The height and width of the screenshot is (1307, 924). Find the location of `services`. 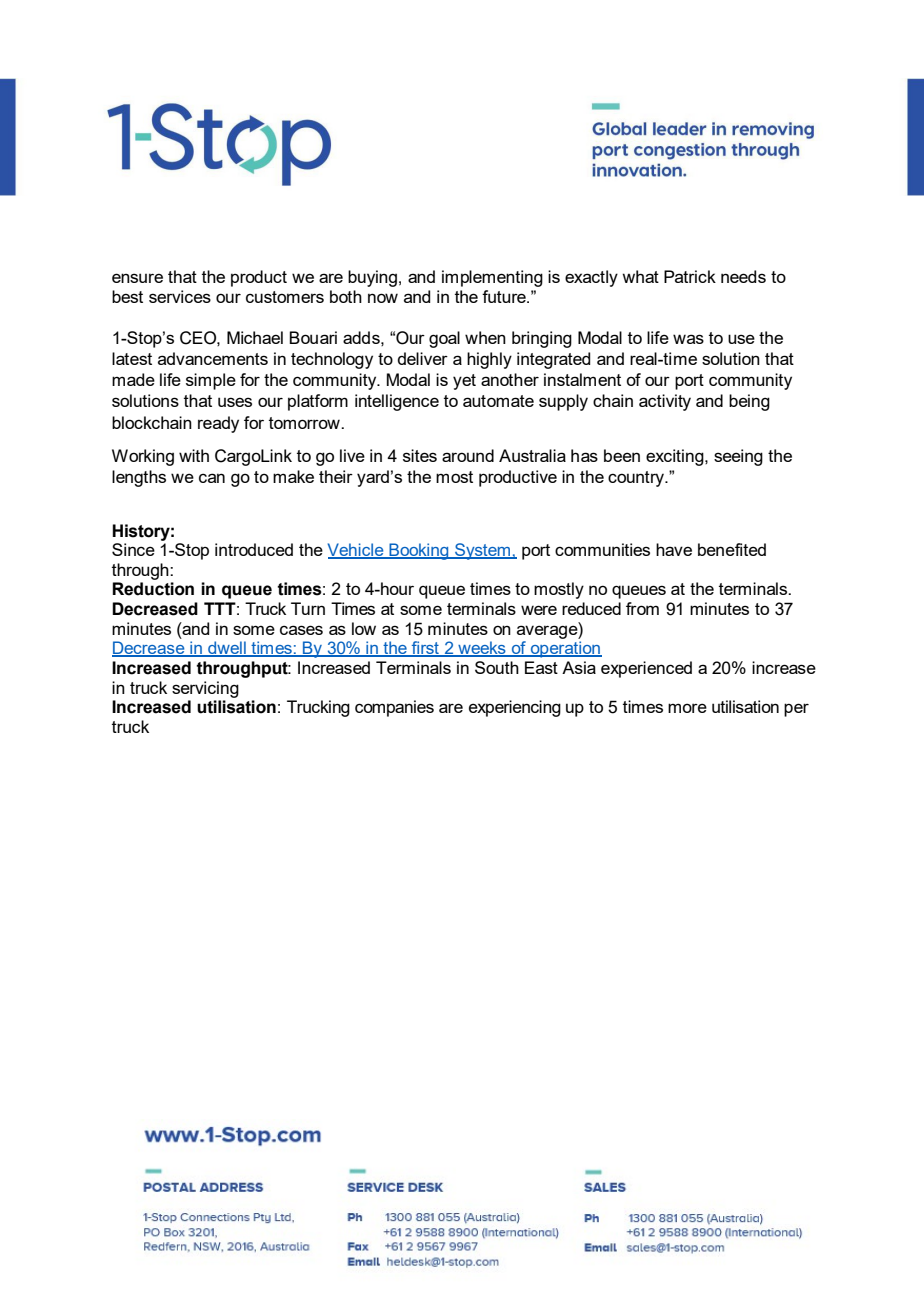

services is located at coordinates (180, 296).
